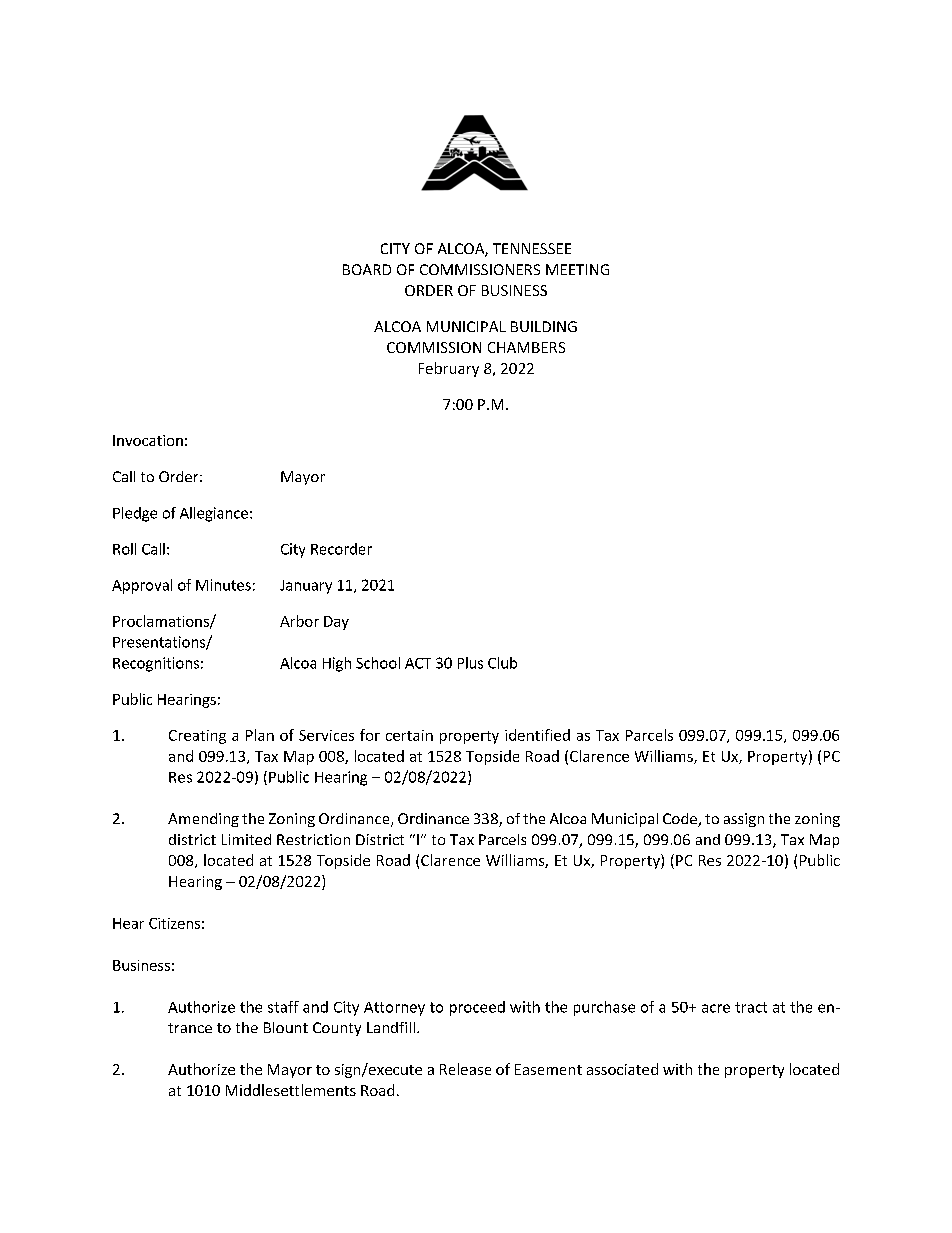  I want to click on identified, so click(537, 735).
